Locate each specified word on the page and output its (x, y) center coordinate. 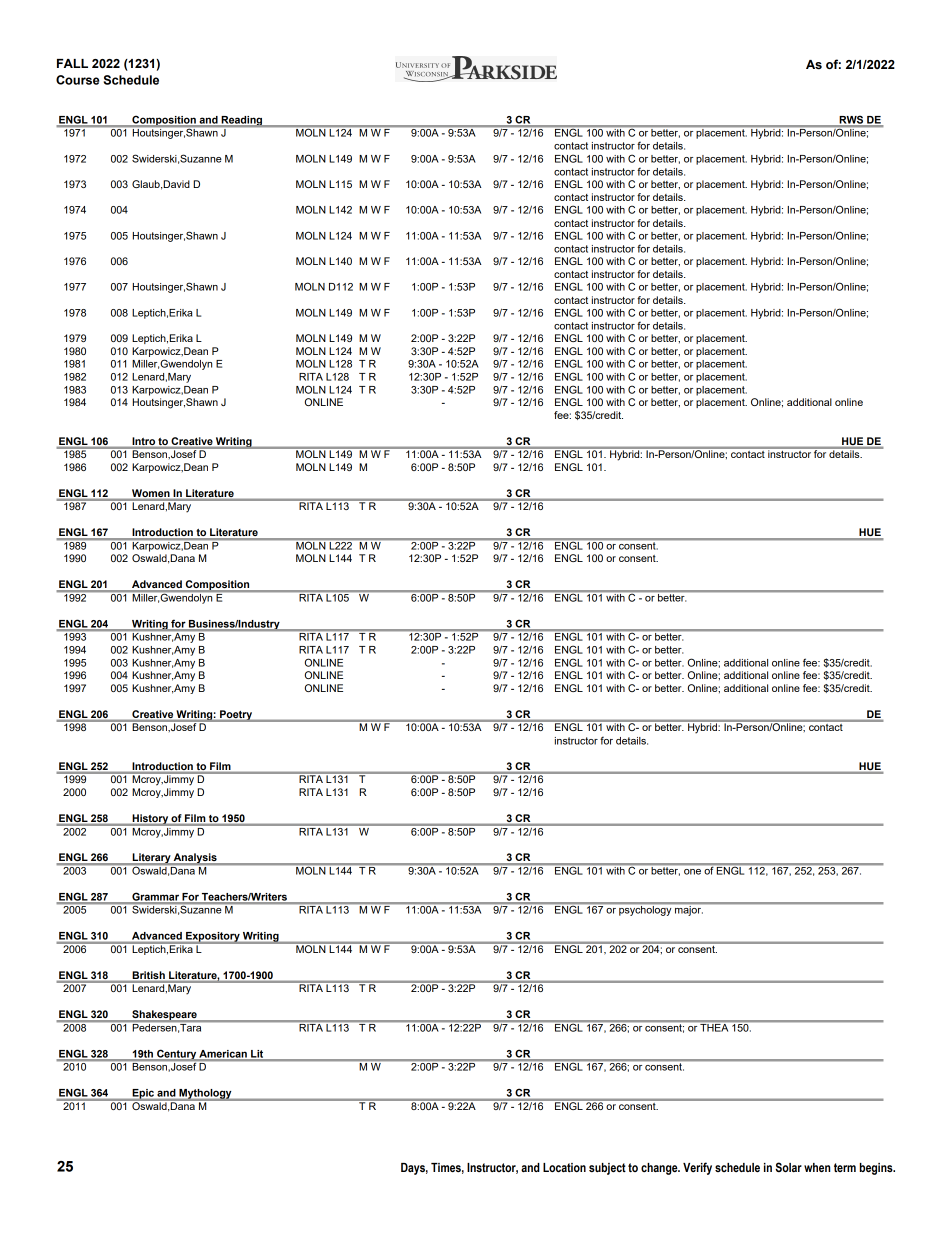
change (660, 1169)
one (692, 872)
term (845, 1167)
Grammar (155, 898)
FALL (72, 63)
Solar (788, 1167)
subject (607, 1169)
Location (564, 1168)
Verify (697, 1168)
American (223, 1055)
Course (77, 80)
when (817, 1167)
